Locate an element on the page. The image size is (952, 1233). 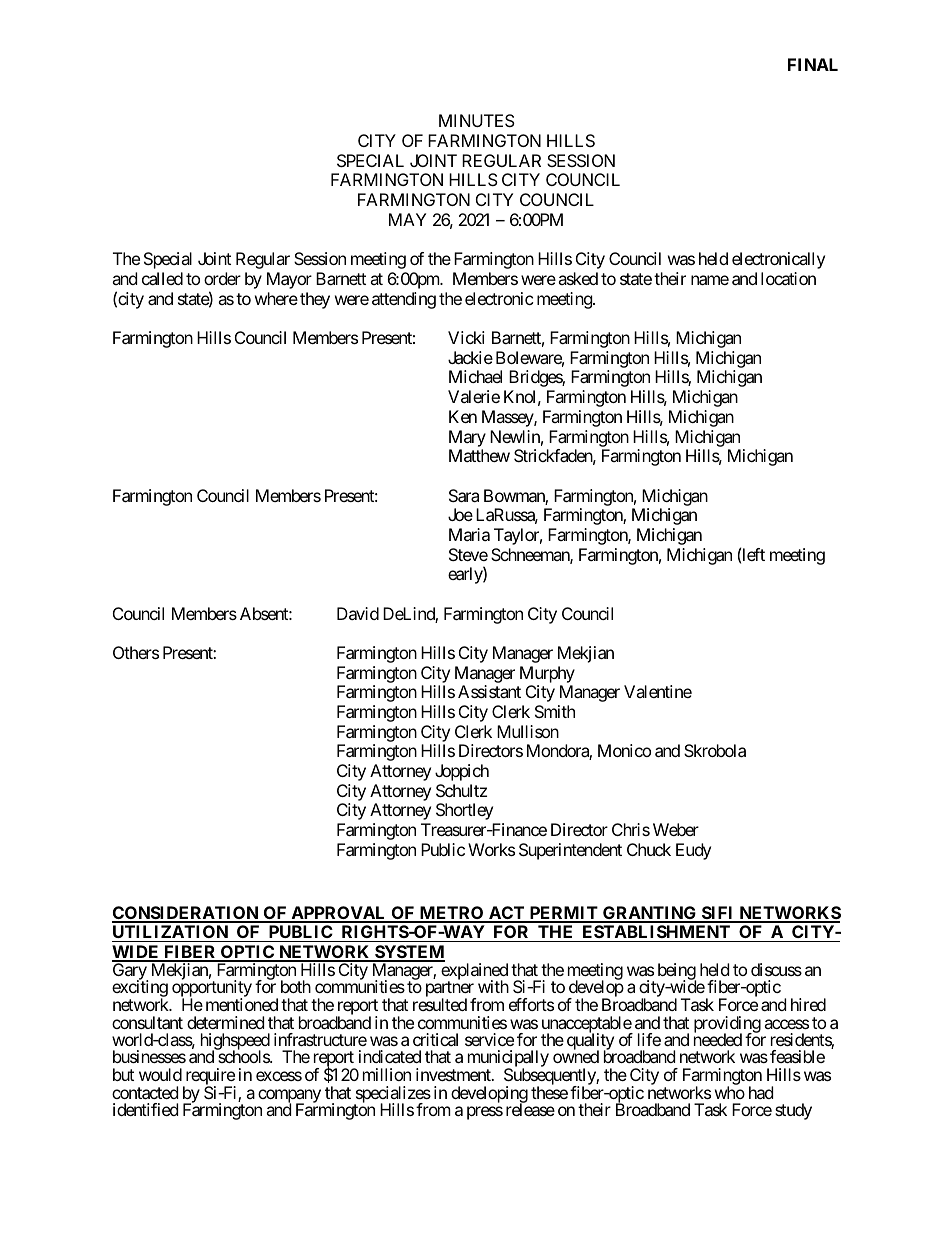
David is located at coordinates (358, 613).
